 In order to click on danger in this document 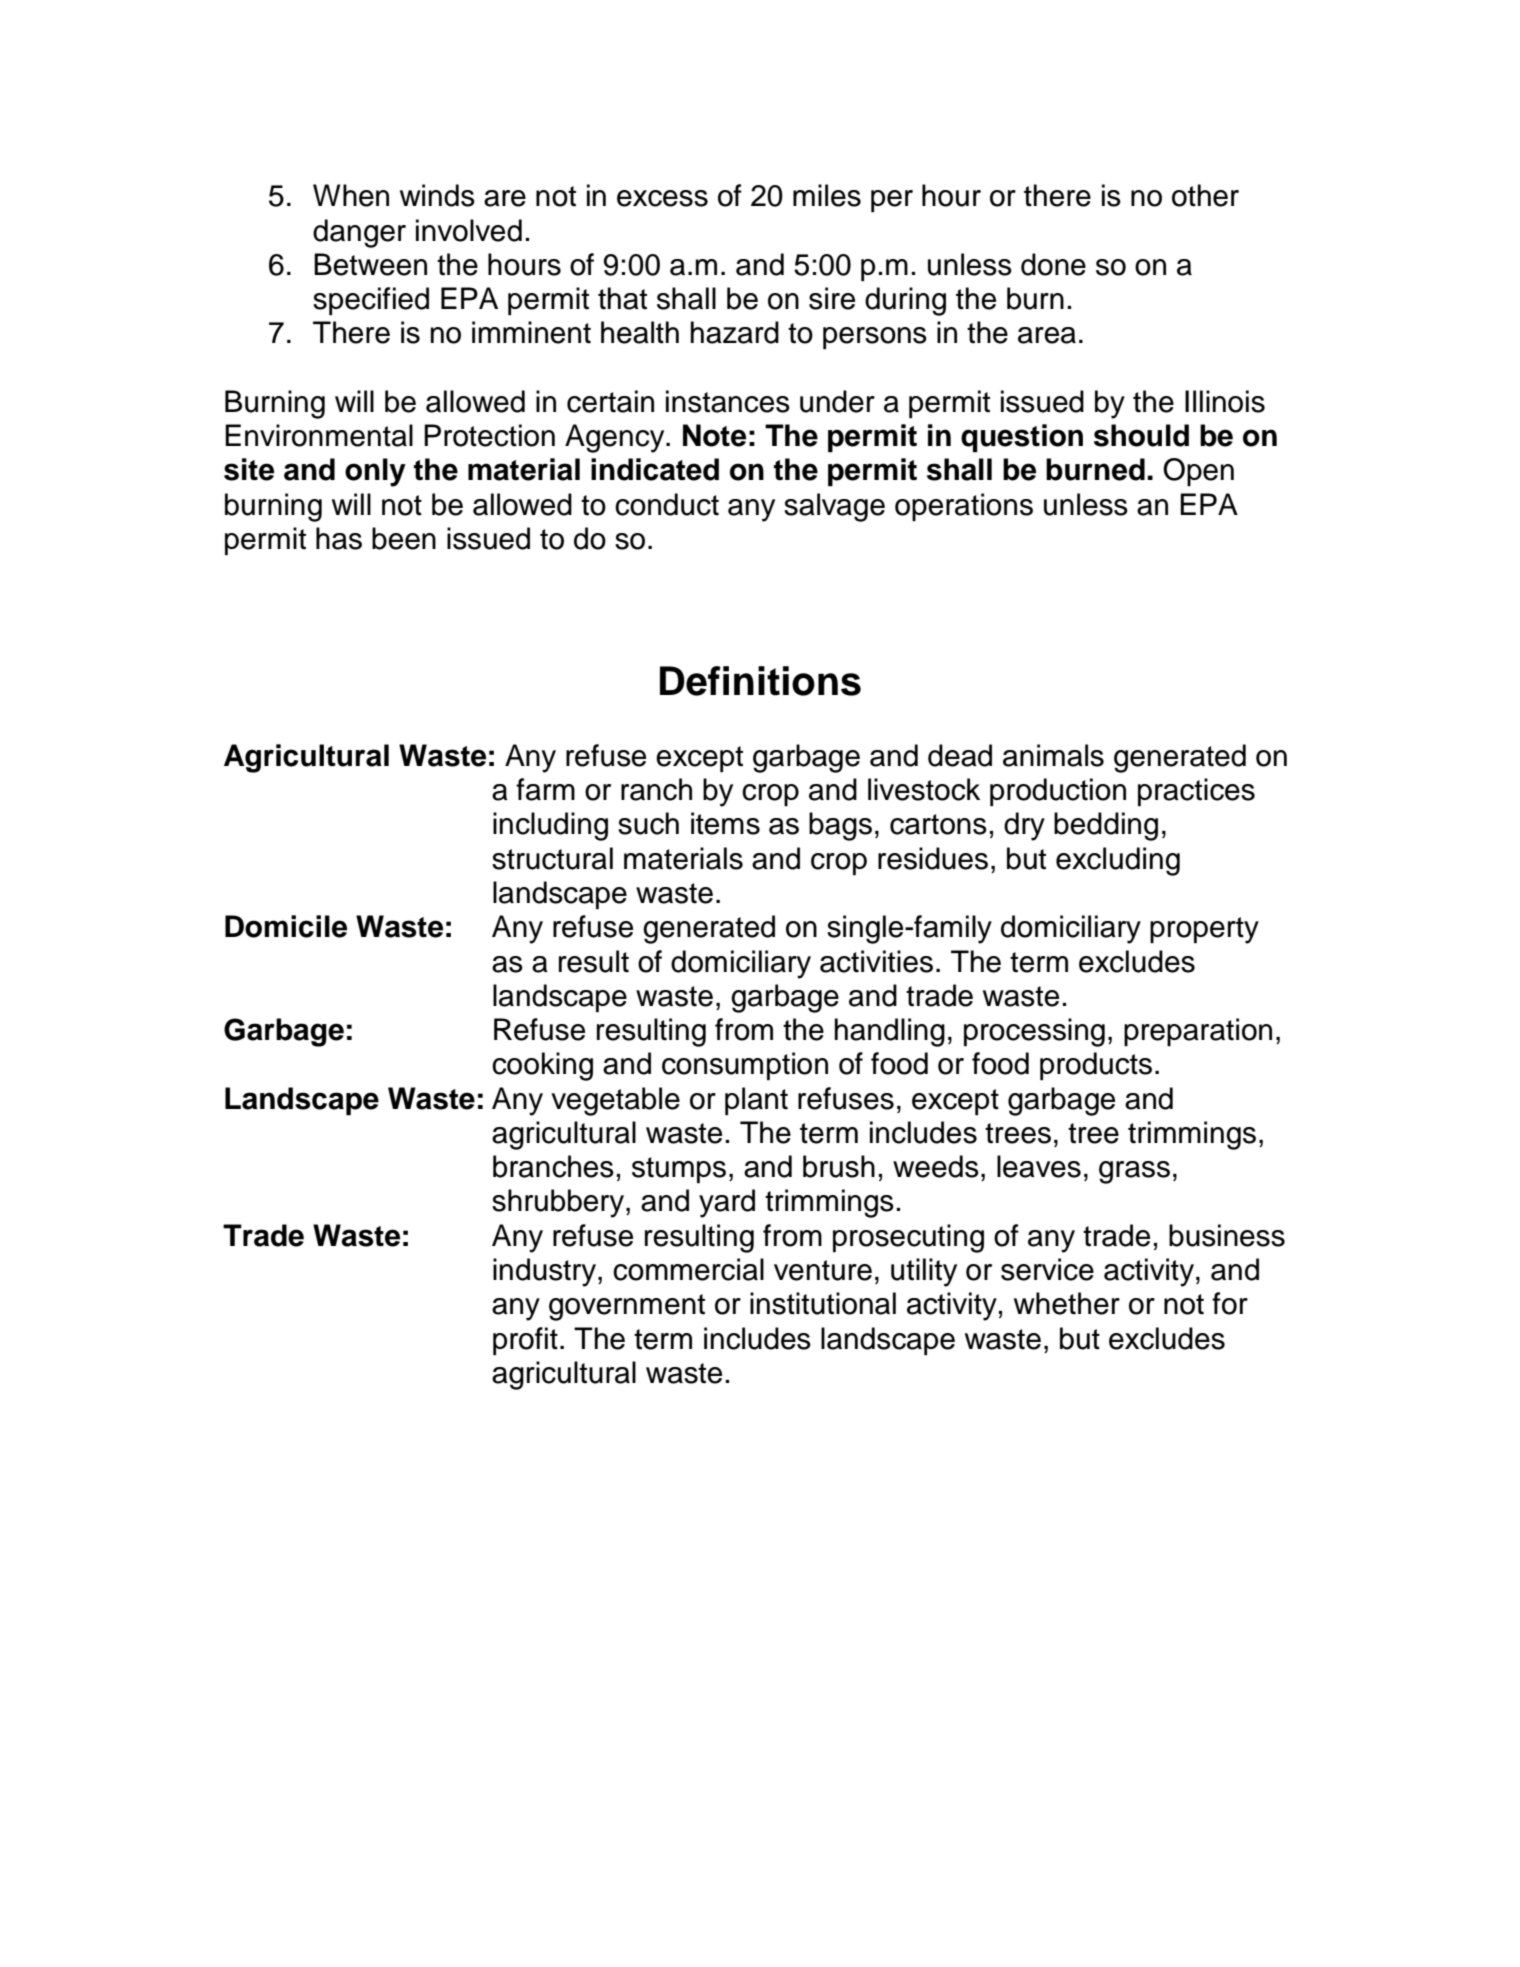, I will do `click(359, 233)`.
